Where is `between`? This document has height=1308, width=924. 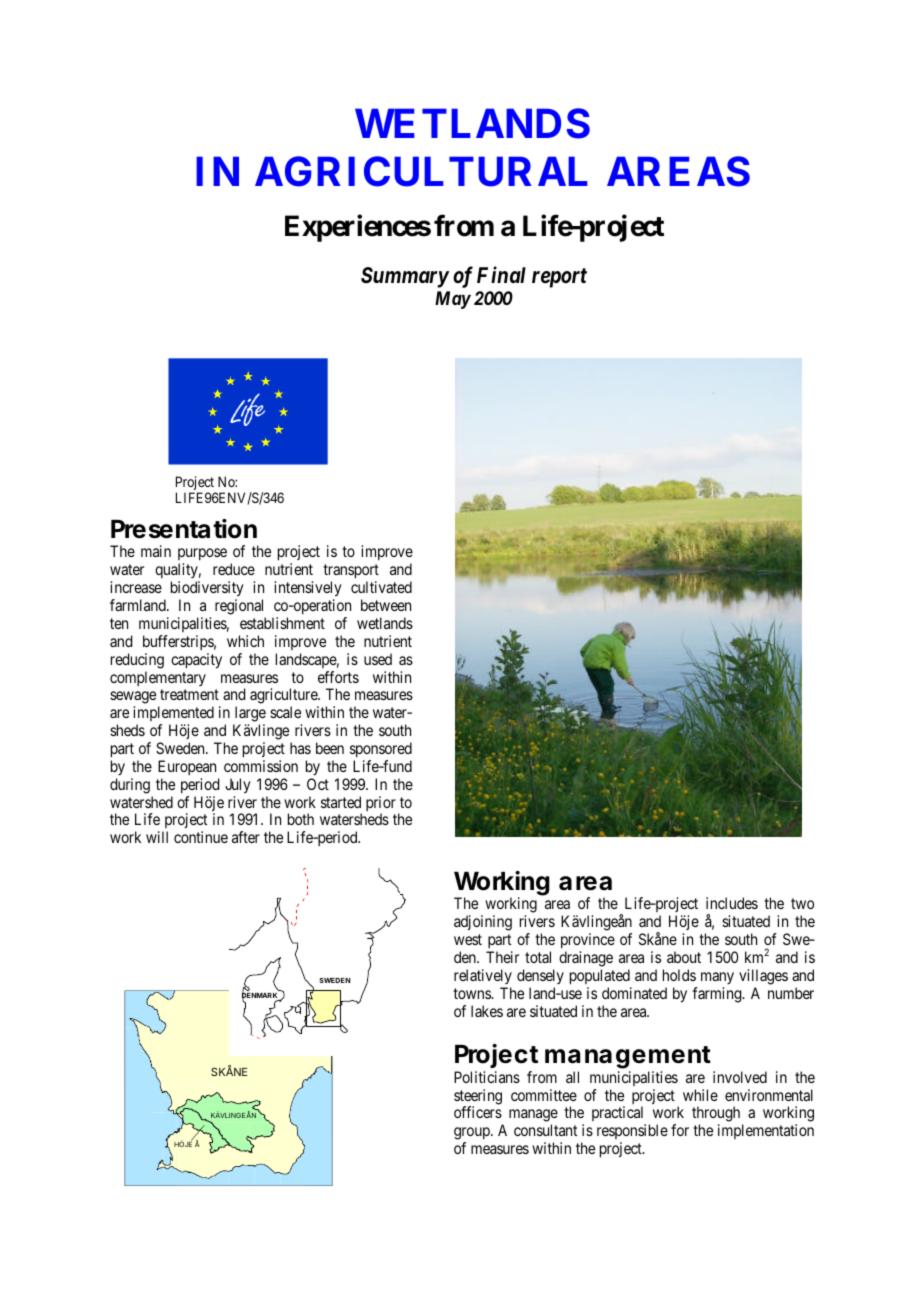
between is located at coordinates (386, 605).
